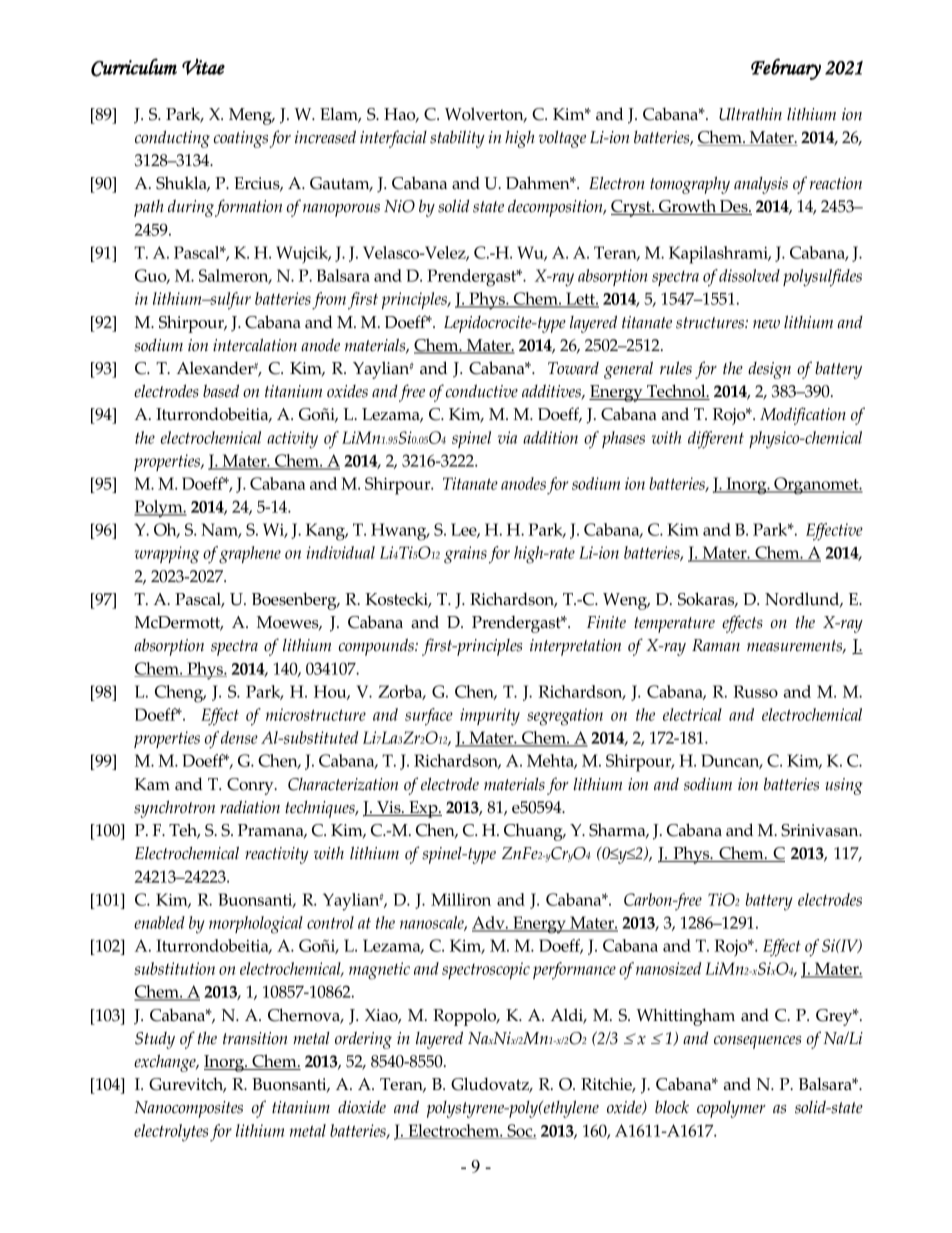 This page has height=1233, width=952. What do you see at coordinates (239, 737) in the page?
I see `dense` at bounding box center [239, 737].
